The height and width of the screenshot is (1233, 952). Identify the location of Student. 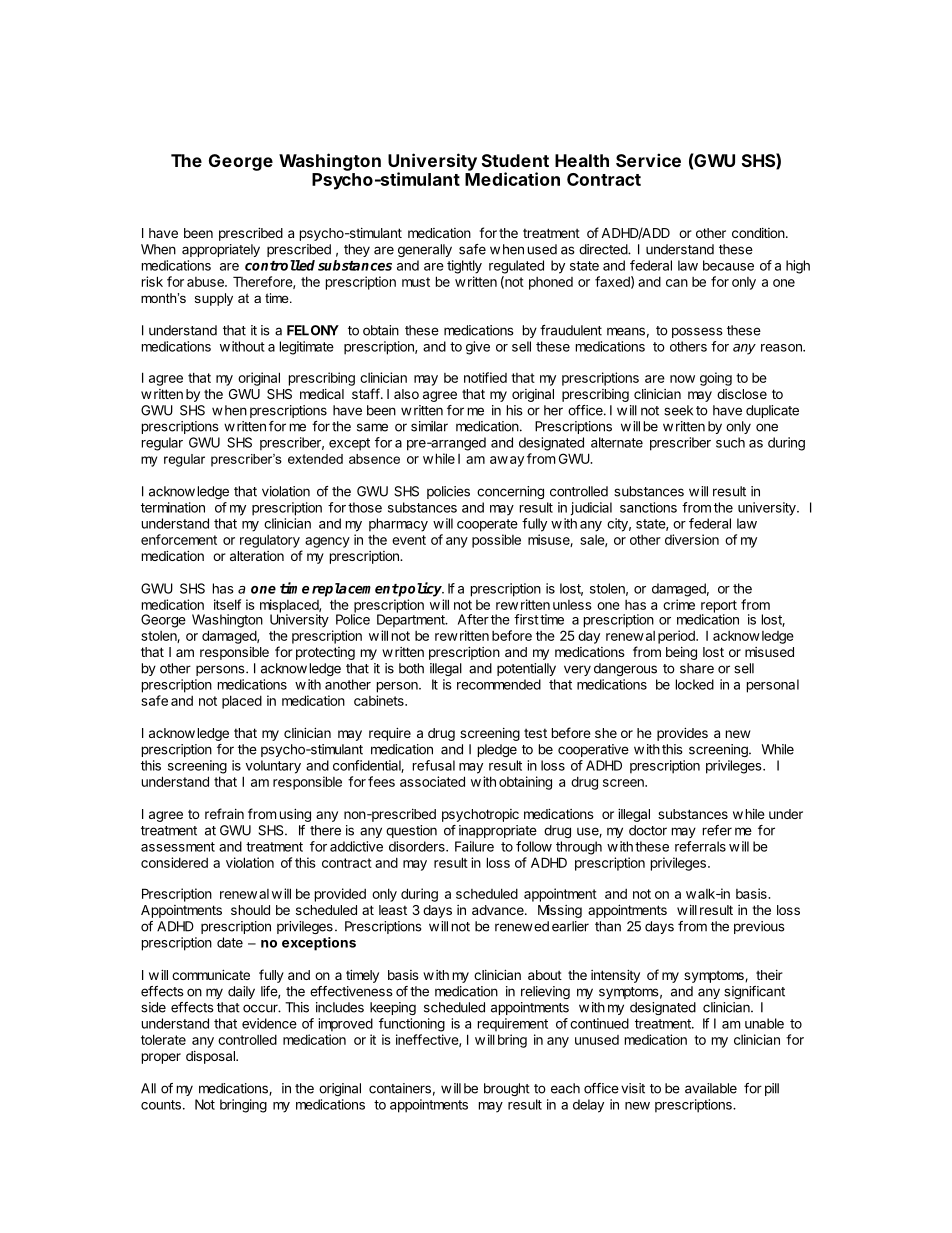
(515, 160).
